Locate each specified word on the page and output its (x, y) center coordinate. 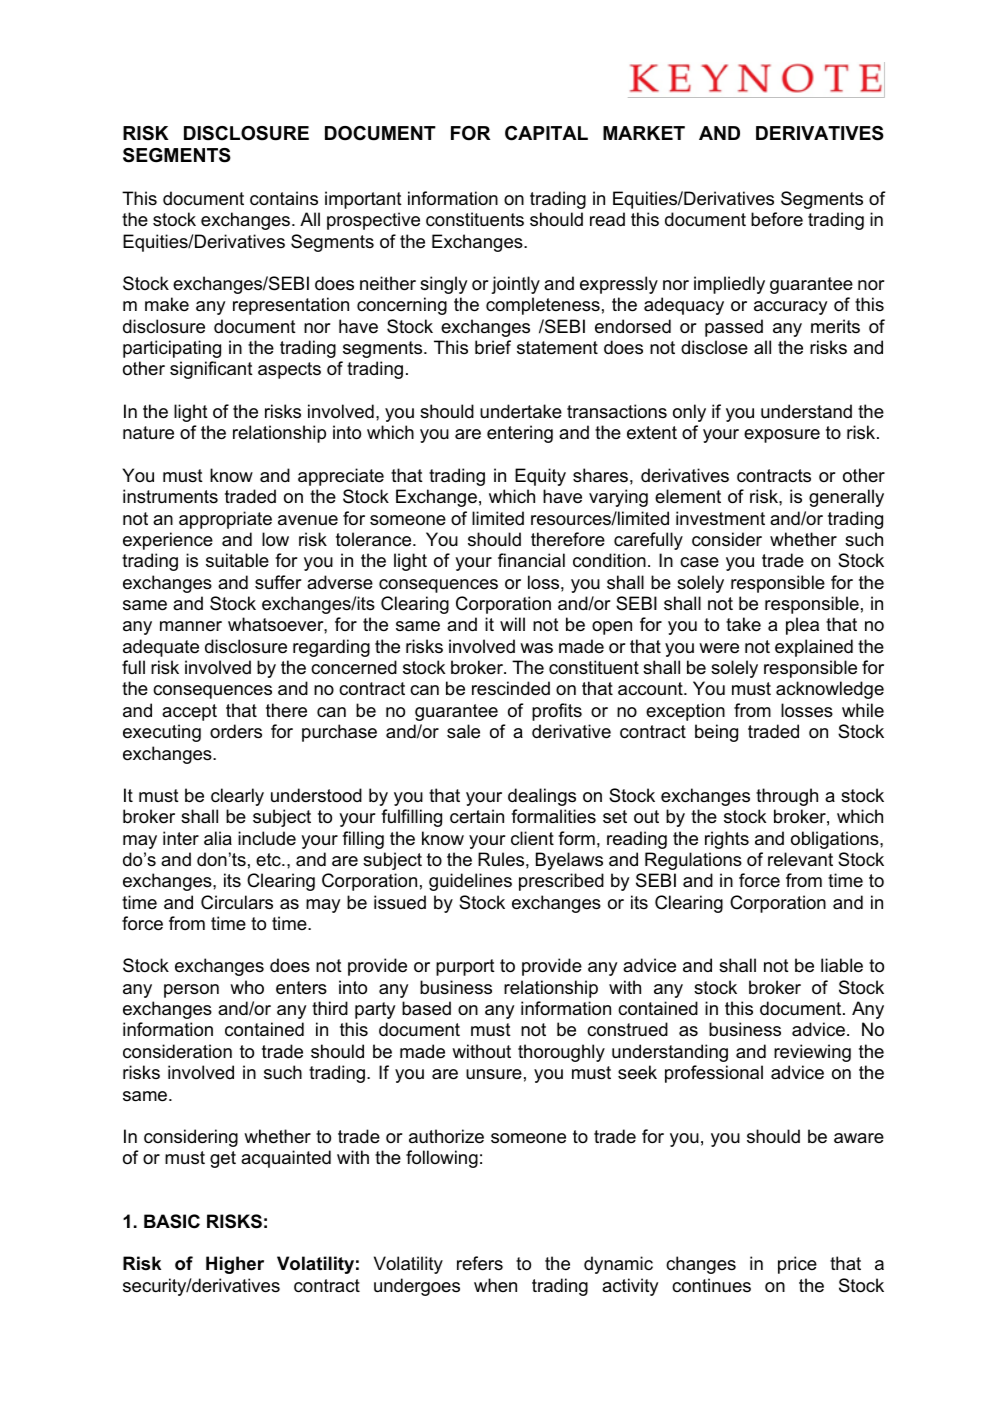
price (797, 1265)
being (716, 733)
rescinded (511, 688)
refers (480, 1263)
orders (236, 731)
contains (284, 198)
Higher (235, 1265)
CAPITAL (546, 133)
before (777, 219)
